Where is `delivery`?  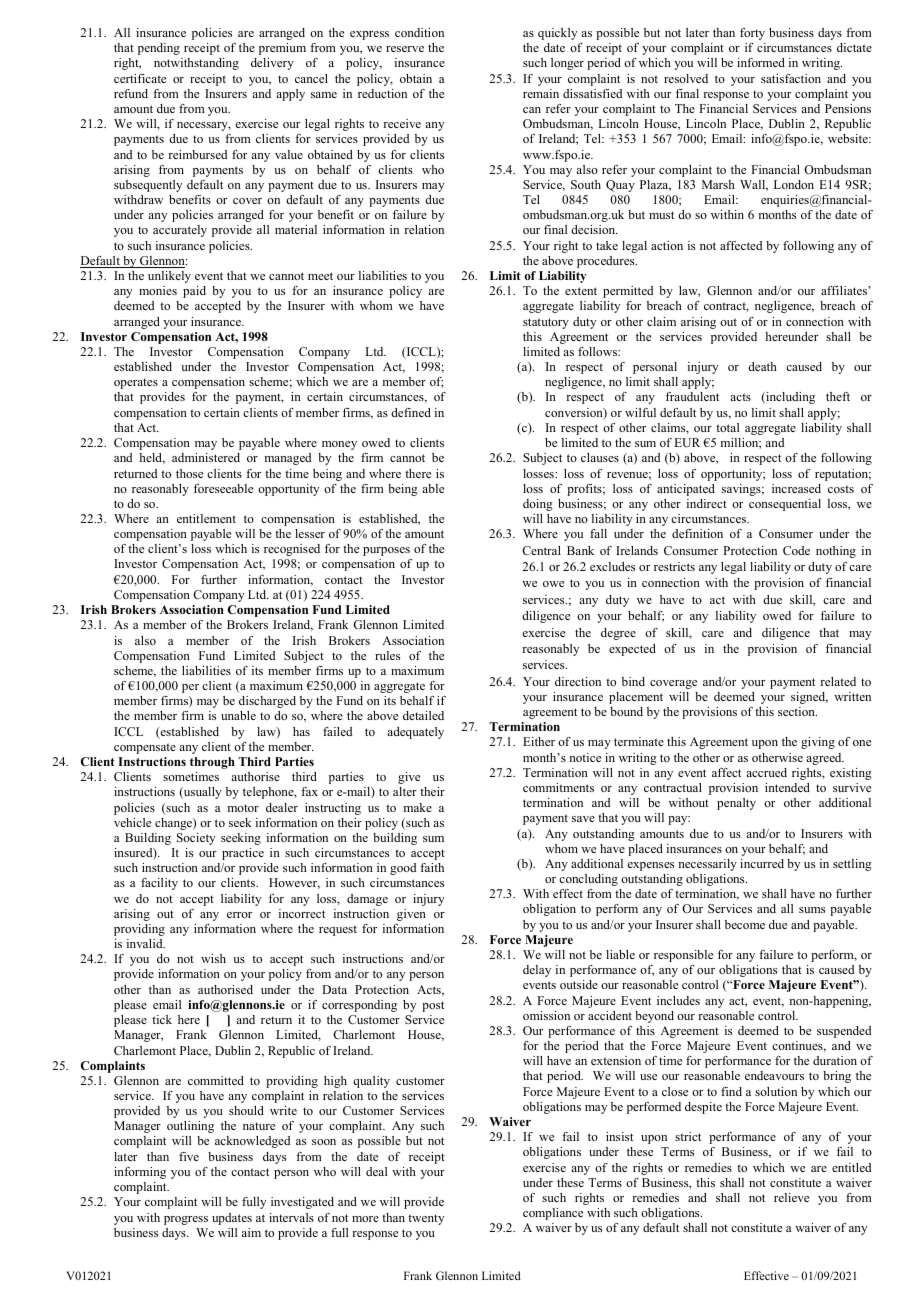 delivery is located at coordinates (272, 64).
